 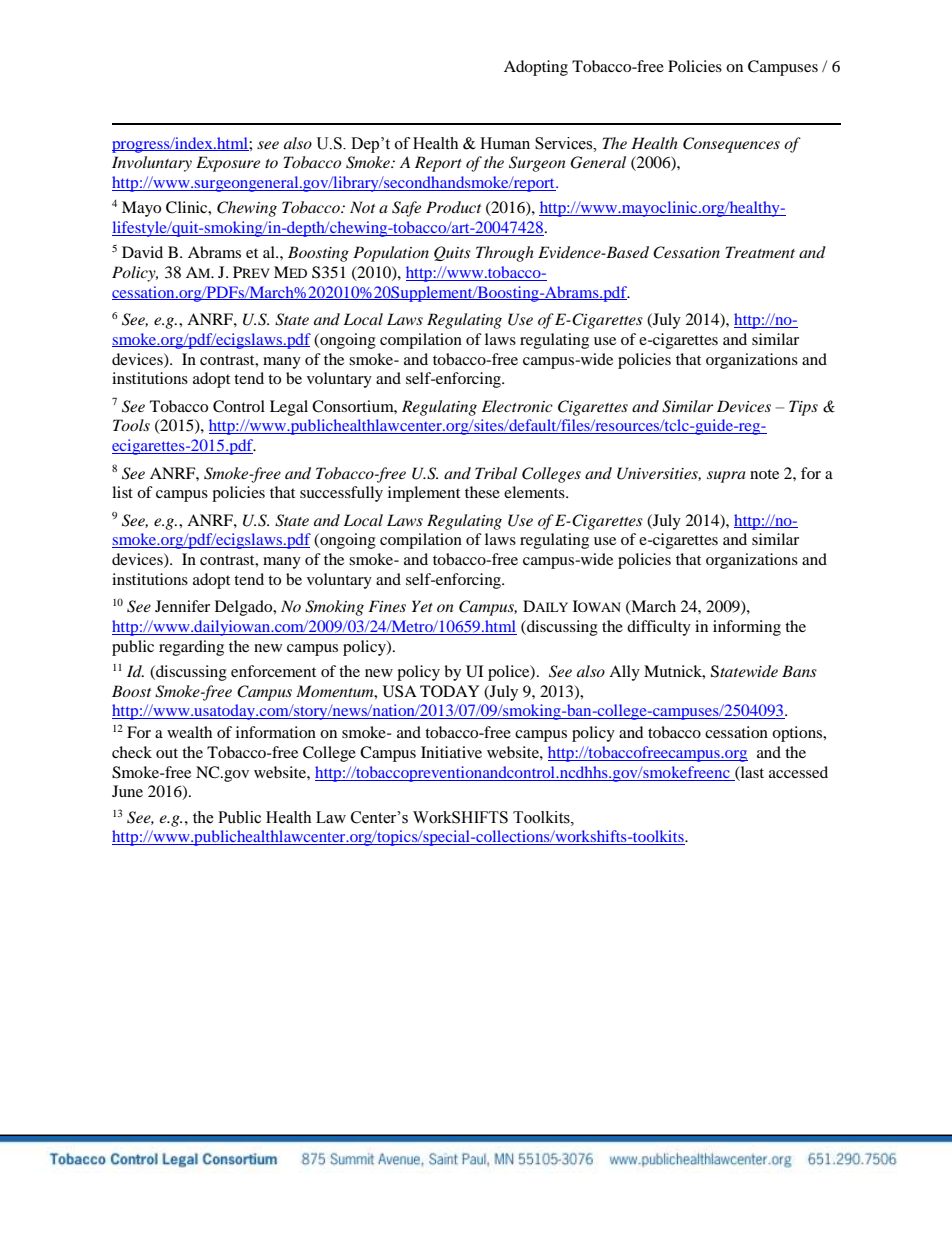 I want to click on Human, so click(x=505, y=143).
